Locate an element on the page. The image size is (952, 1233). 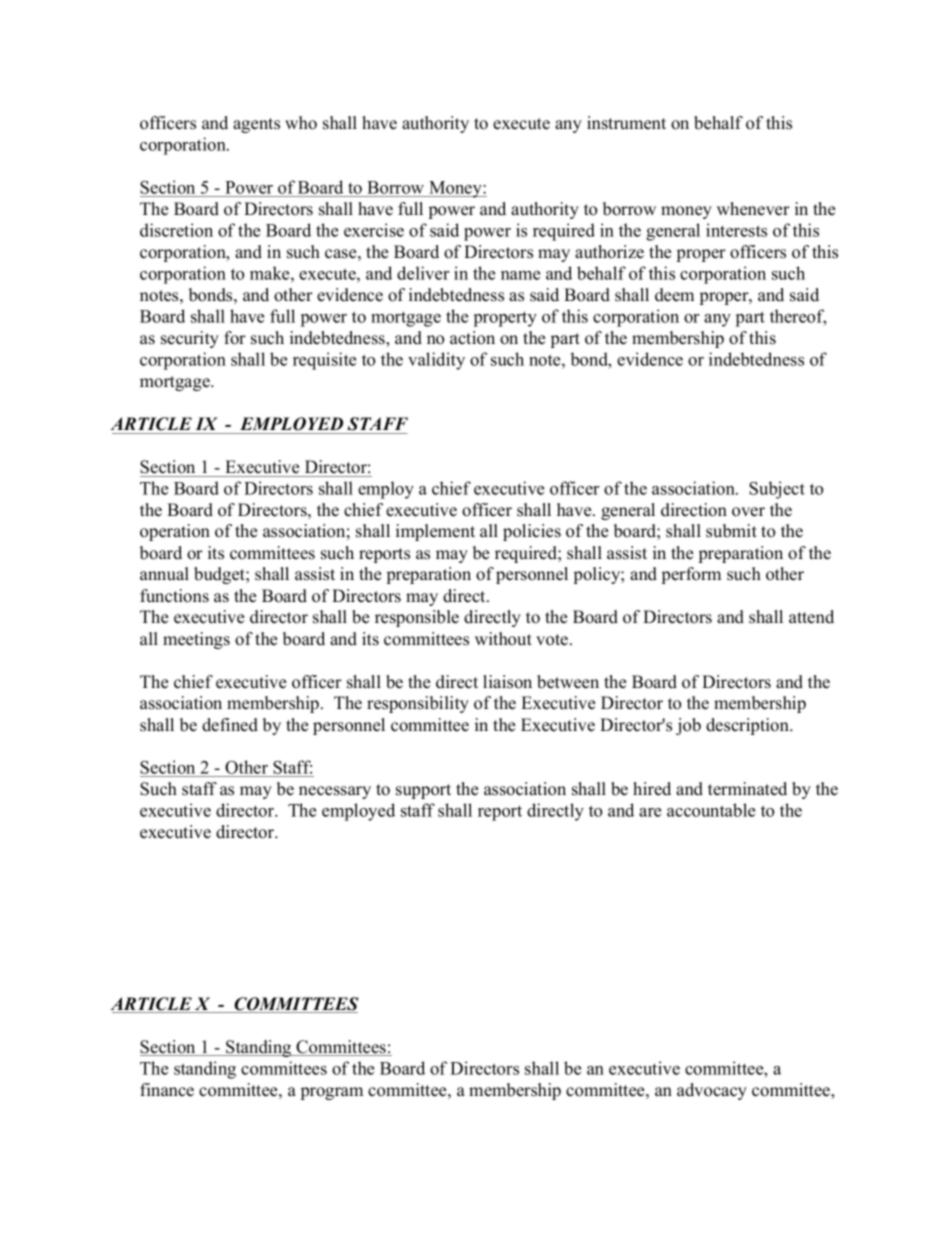
finance is located at coordinates (167, 1090).
